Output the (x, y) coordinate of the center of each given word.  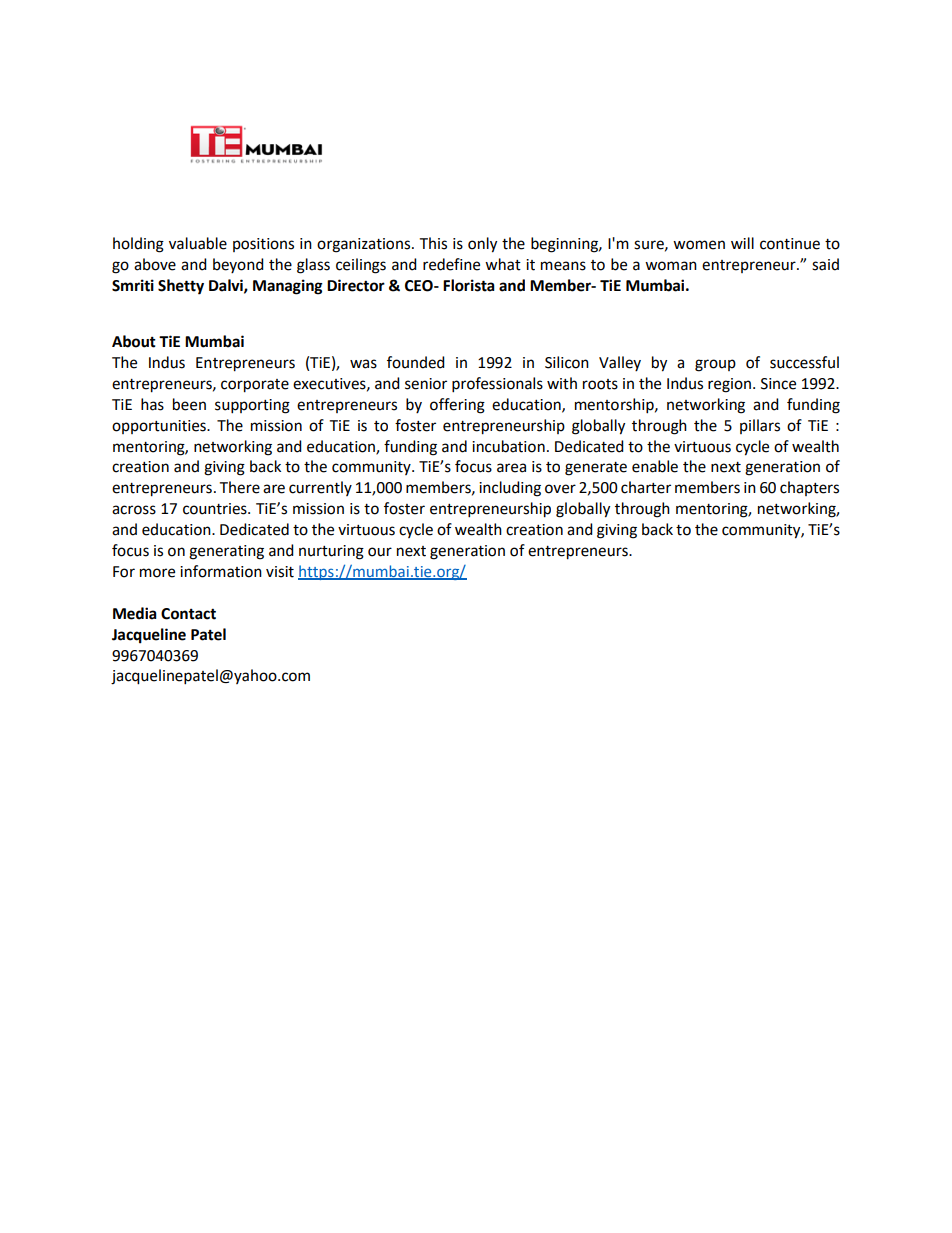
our (380, 552)
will (742, 243)
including (510, 489)
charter (646, 487)
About (134, 341)
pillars (760, 426)
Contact (188, 614)
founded (416, 362)
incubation (508, 446)
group (715, 365)
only (482, 245)
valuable (198, 243)
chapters (809, 488)
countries (216, 509)
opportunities (160, 427)
